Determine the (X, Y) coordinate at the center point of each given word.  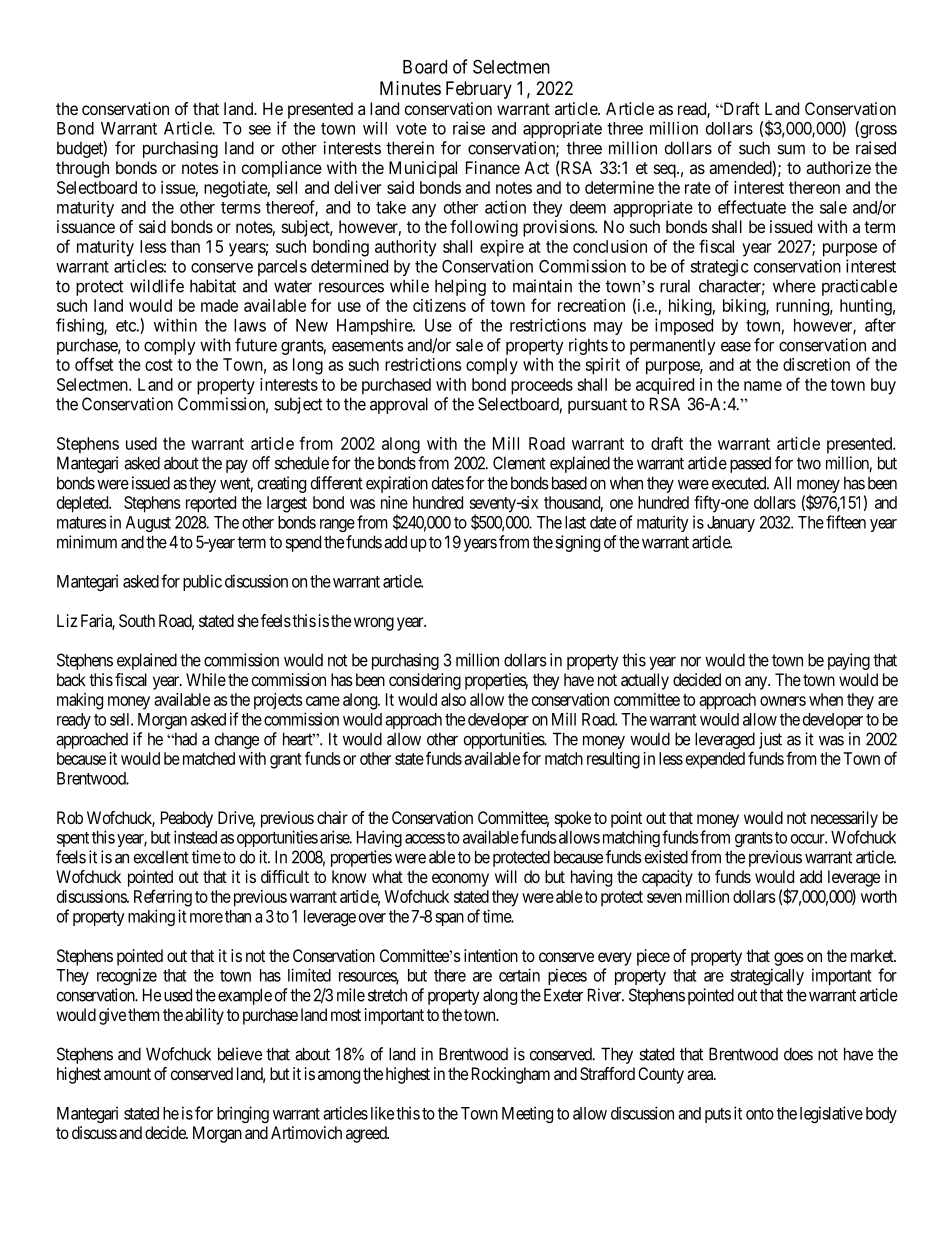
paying (849, 661)
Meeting (527, 1114)
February (479, 90)
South (137, 620)
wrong (374, 624)
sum (791, 149)
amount (127, 1074)
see (260, 130)
